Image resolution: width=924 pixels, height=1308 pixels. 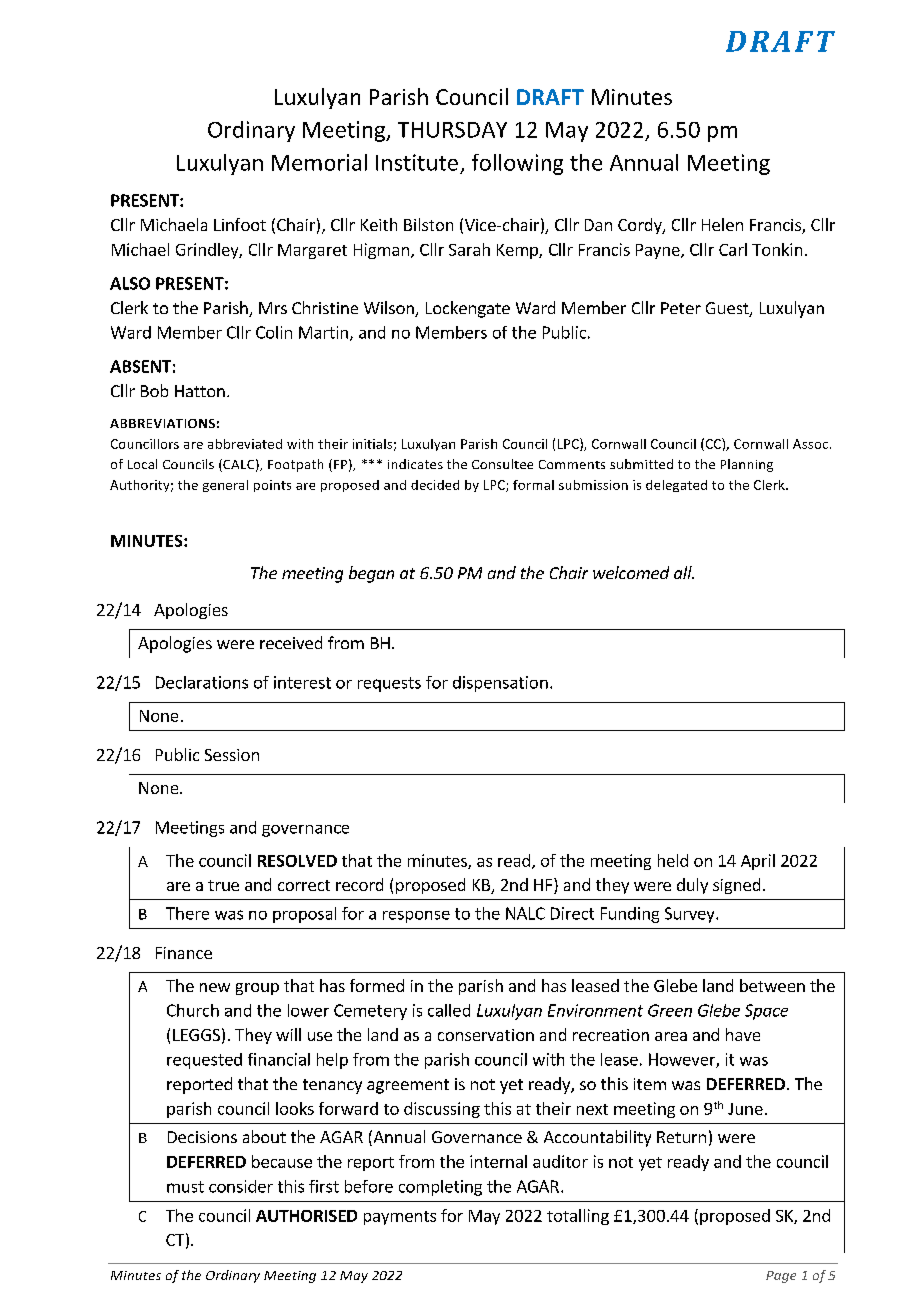 I want to click on THURSDAY, so click(x=452, y=130).
